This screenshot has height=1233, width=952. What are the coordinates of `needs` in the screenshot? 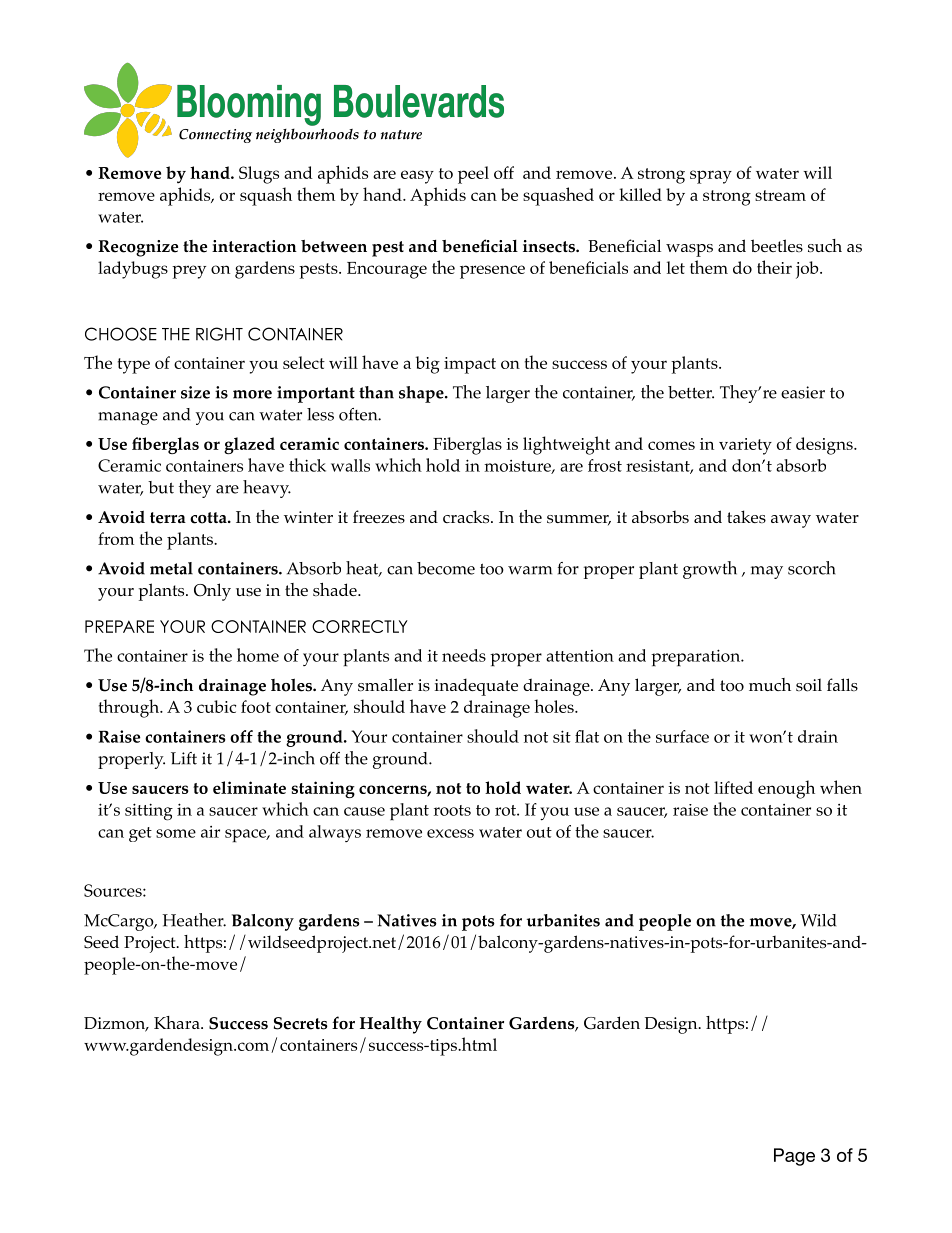 It's located at (464, 655).
